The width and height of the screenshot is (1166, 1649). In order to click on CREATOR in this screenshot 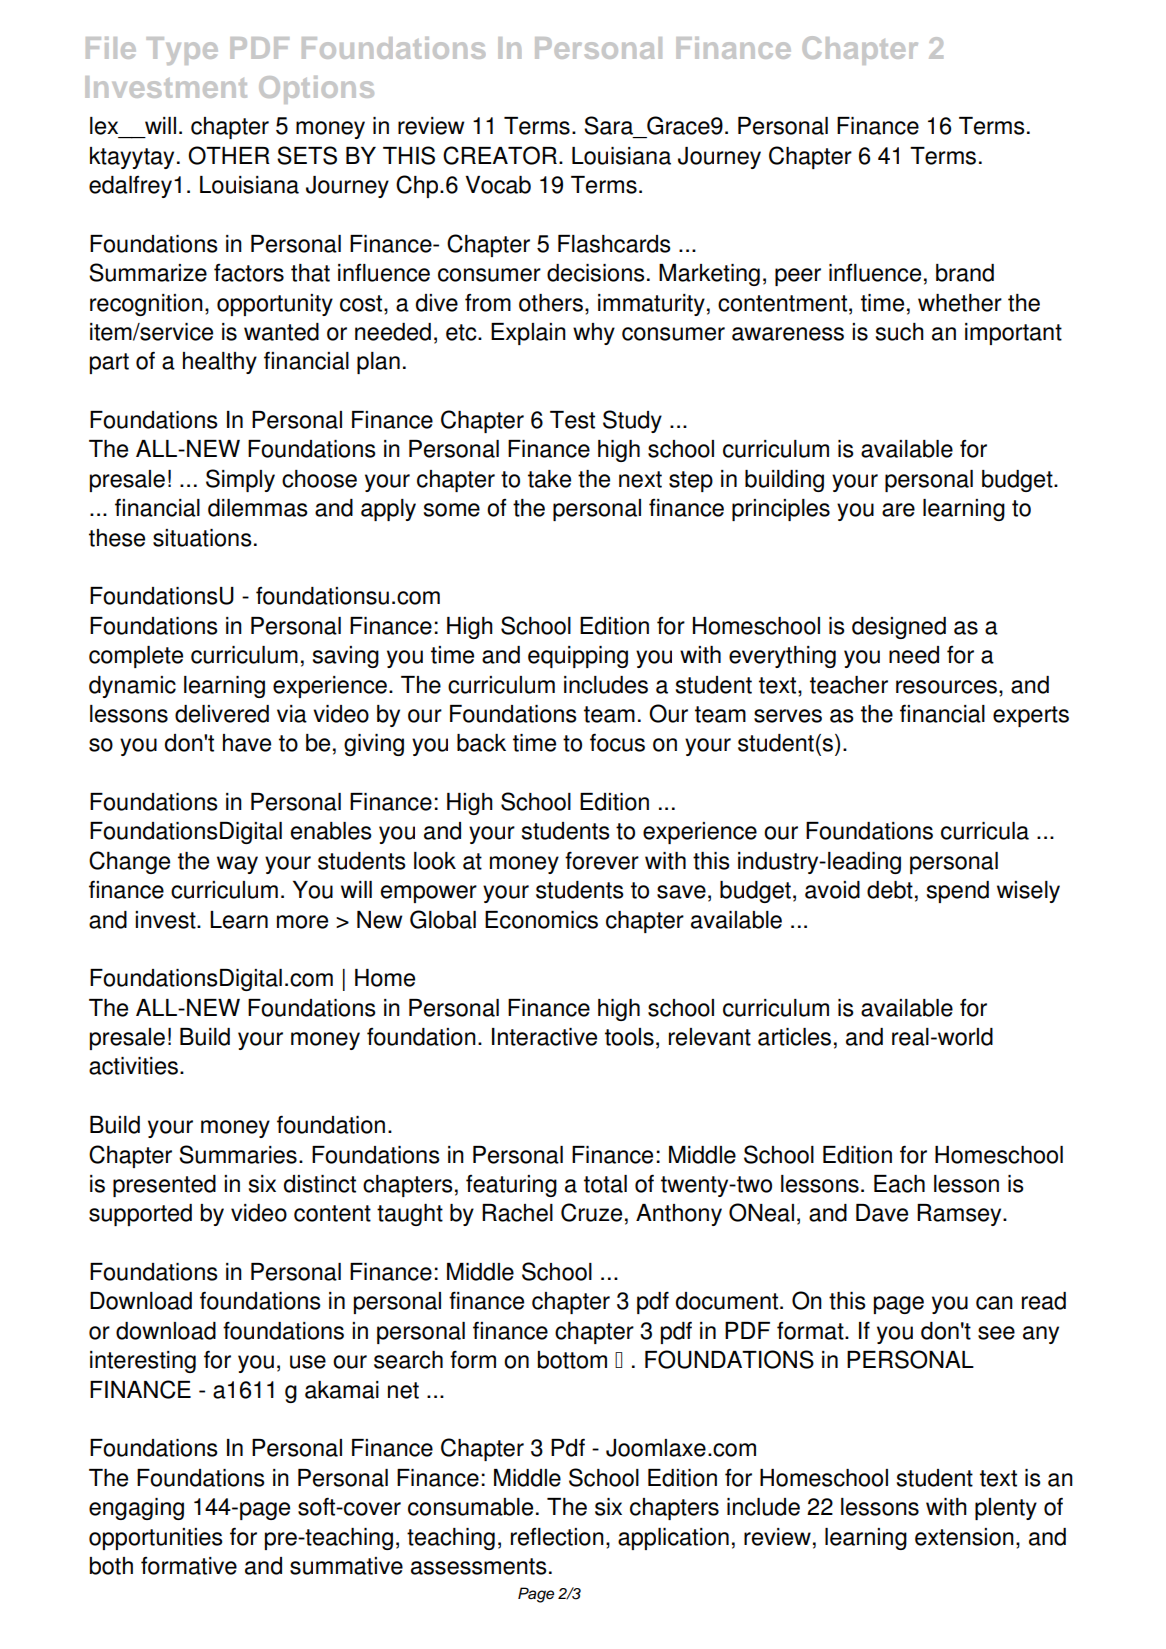, I will do `click(500, 155)`.
